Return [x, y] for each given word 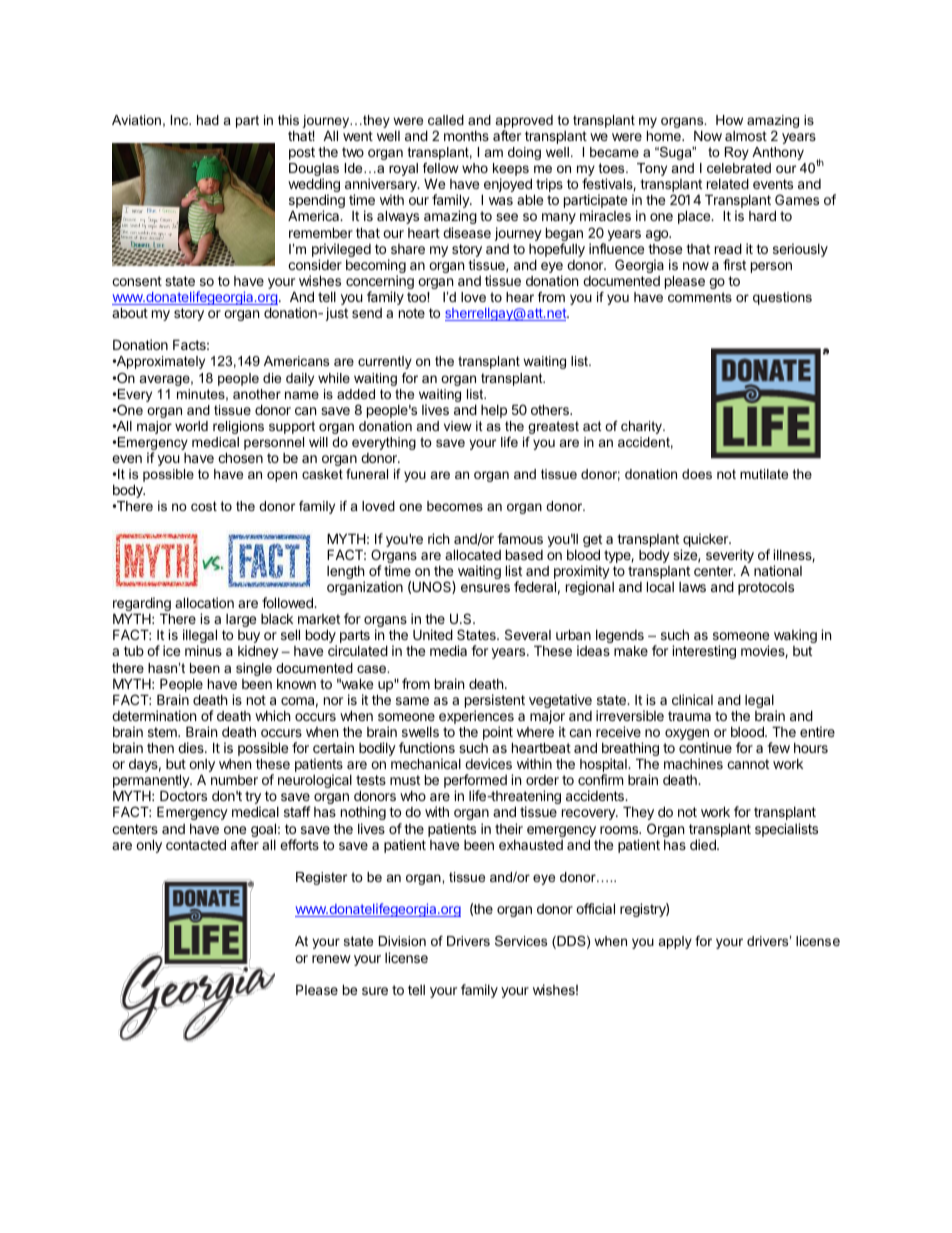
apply [675, 942]
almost [746, 136]
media [448, 650]
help [494, 411]
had [208, 120]
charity [643, 427]
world [191, 426]
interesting [704, 652]
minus [203, 650]
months [466, 136]
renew [331, 959]
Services [521, 941]
